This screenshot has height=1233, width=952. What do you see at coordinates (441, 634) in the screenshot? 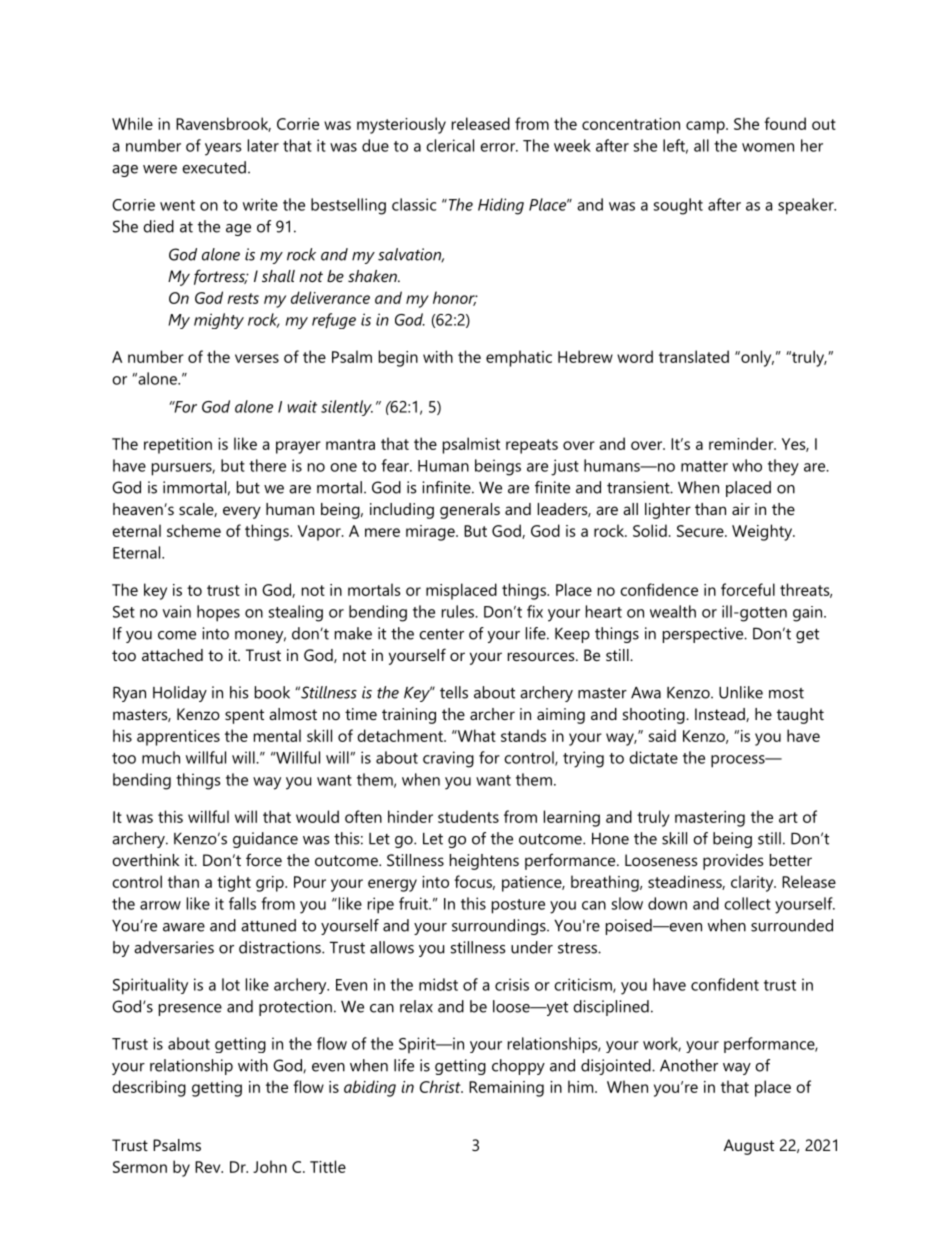
I see `center` at bounding box center [441, 634].
